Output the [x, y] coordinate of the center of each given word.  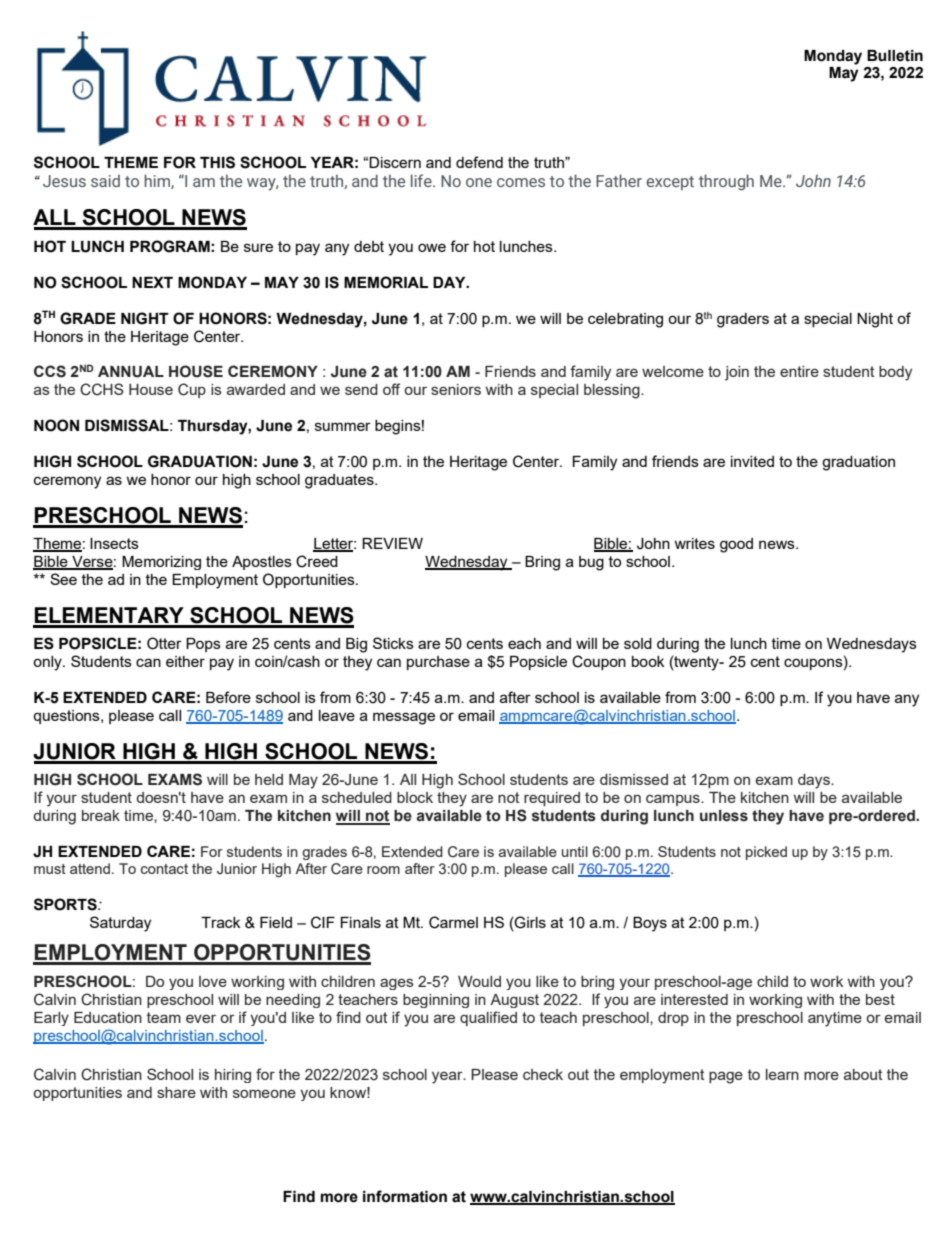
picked [766, 853]
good [736, 545]
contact [164, 869]
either [185, 661]
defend [479, 162]
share [176, 1092]
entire [799, 371]
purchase [438, 663]
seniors [456, 389]
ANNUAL [131, 372]
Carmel [453, 922]
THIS [217, 162]
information [405, 1196]
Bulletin [895, 56]
